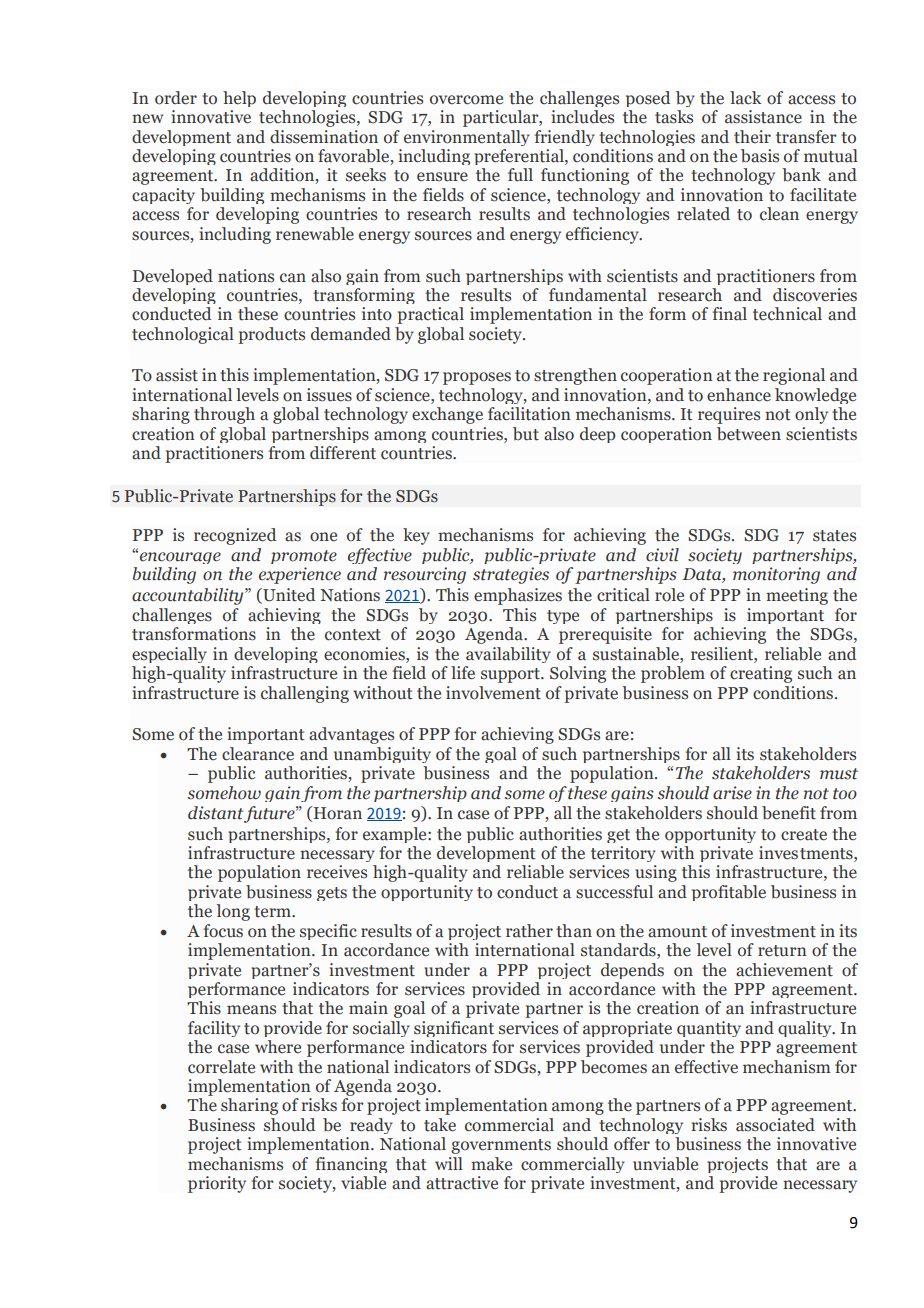 The height and width of the page is (1308, 924). Describe the element at coordinates (789, 813) in the page. I see `benefit` at that location.
